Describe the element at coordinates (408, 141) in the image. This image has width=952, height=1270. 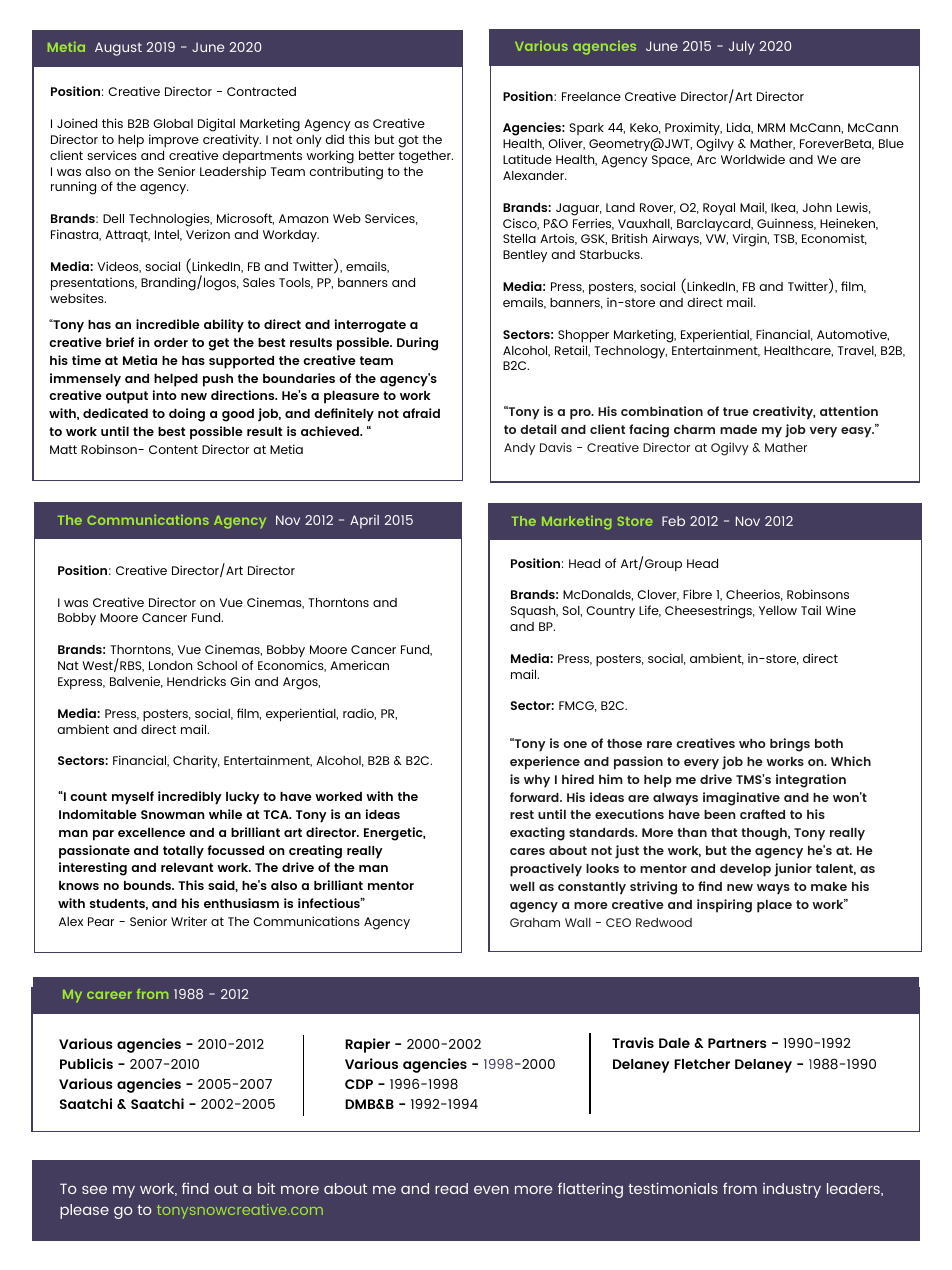
I see `got` at that location.
